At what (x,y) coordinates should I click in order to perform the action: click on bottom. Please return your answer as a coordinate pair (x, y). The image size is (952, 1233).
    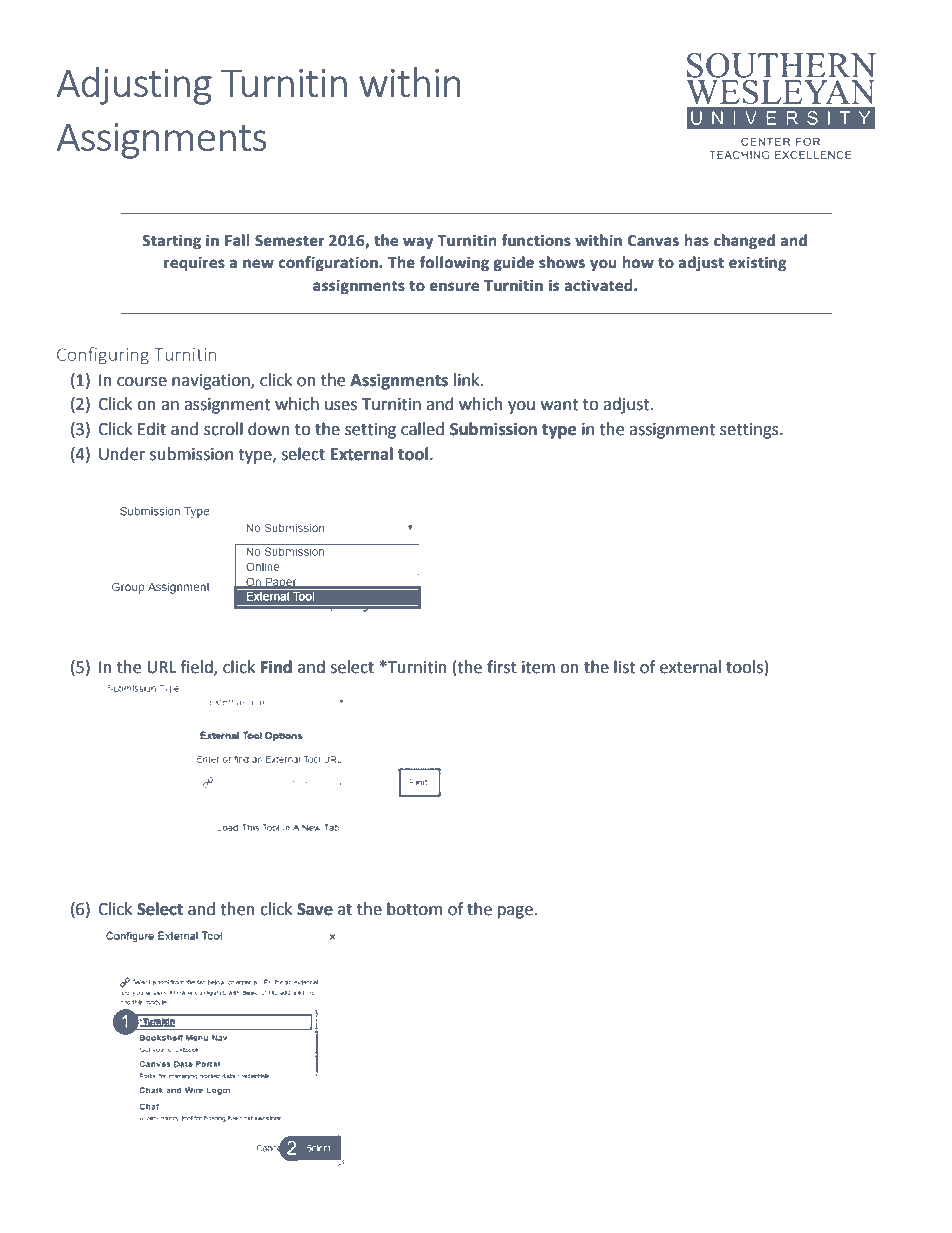
    Looking at the image, I should click on (414, 909).
